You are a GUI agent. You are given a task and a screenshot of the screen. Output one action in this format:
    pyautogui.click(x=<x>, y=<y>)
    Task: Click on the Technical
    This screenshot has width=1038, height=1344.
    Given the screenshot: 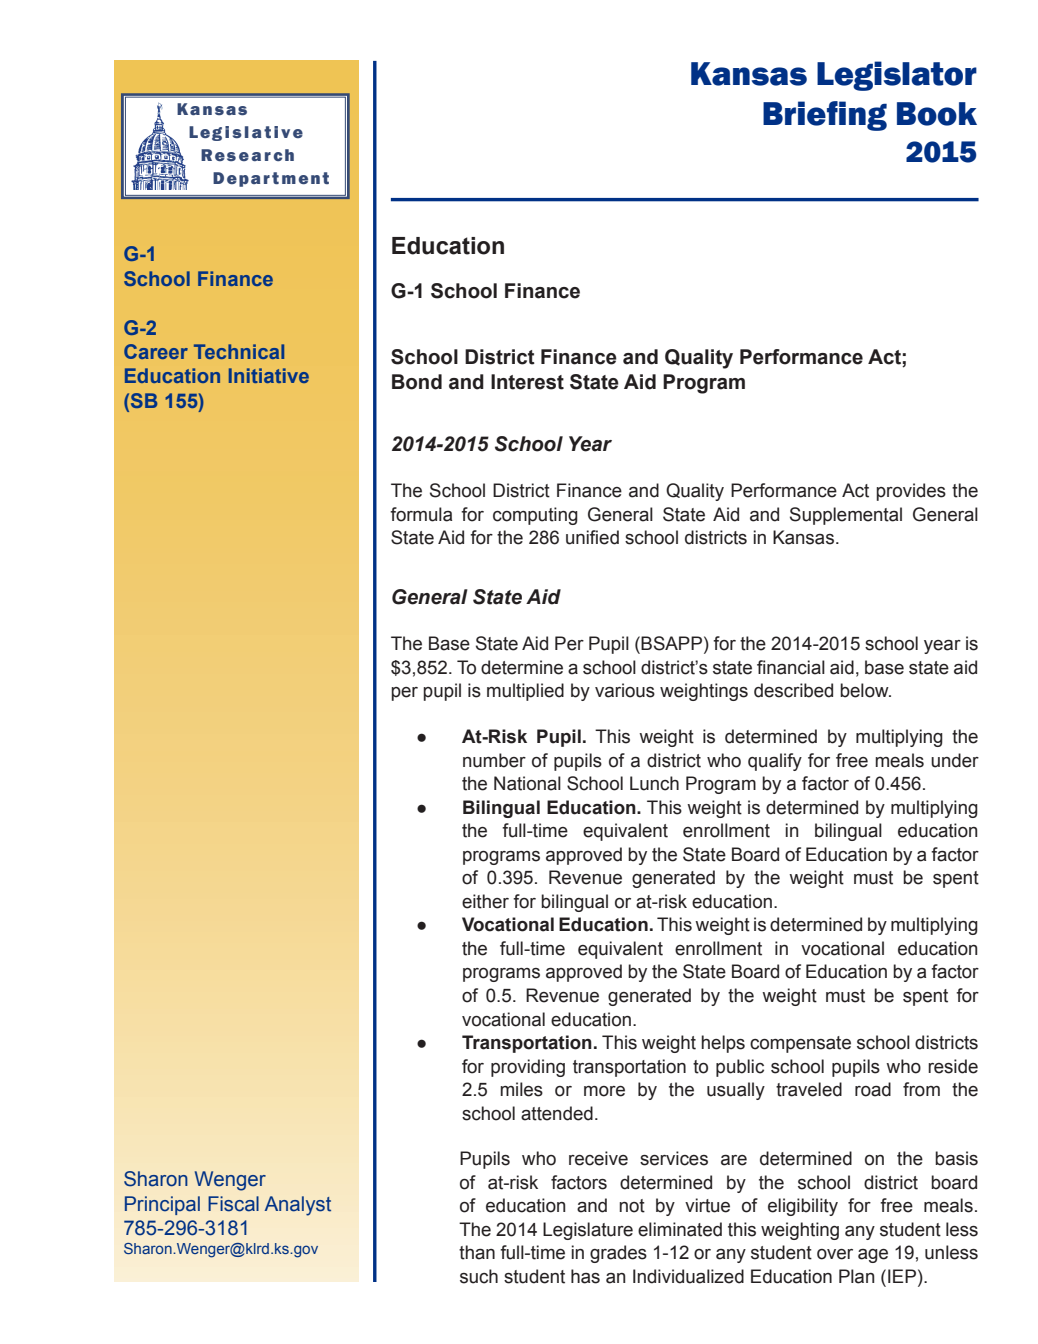 What is the action you would take?
    pyautogui.click(x=239, y=351)
